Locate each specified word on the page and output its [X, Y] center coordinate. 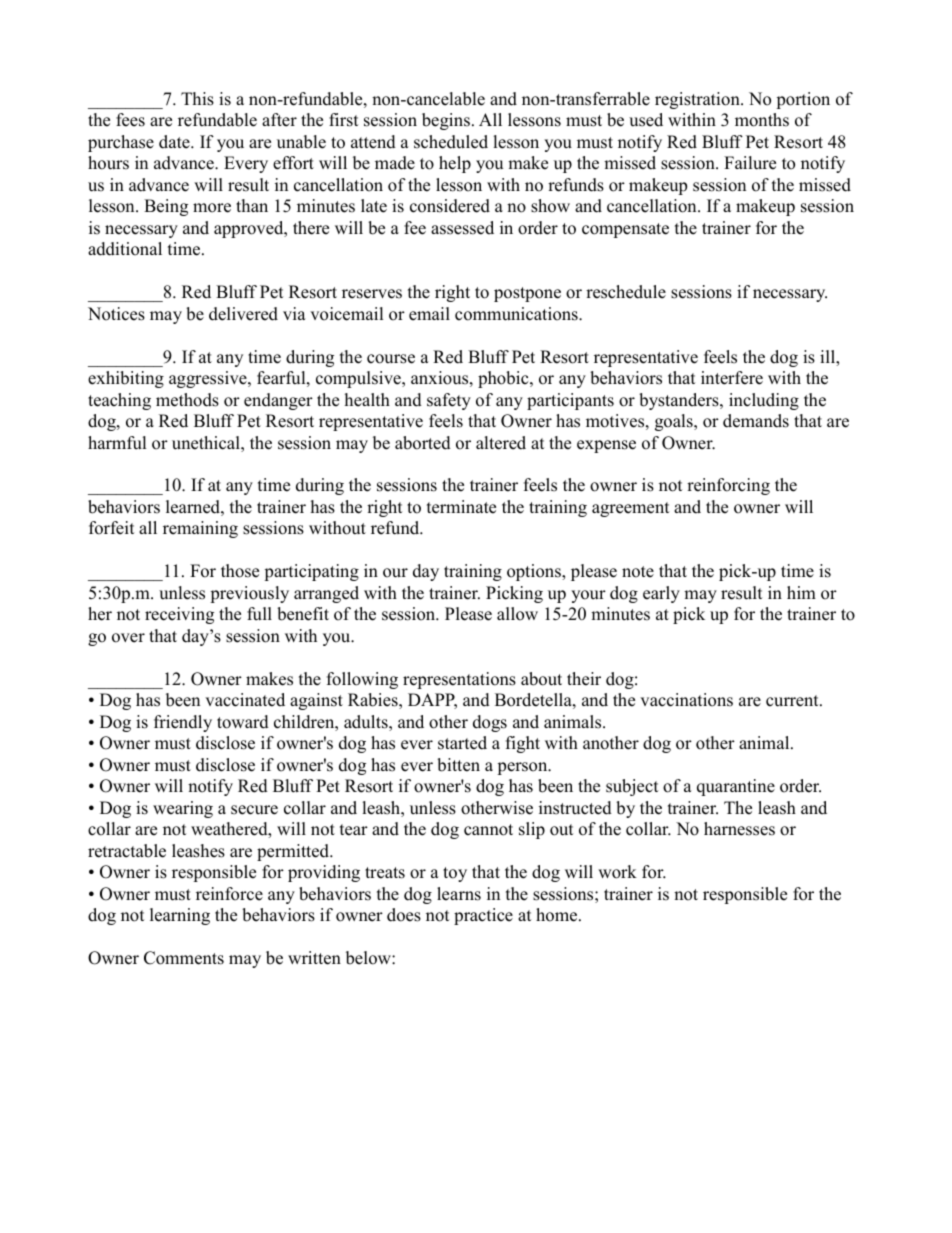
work [617, 872]
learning [180, 916]
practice [483, 916]
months [762, 120]
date [175, 142]
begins [446, 121]
